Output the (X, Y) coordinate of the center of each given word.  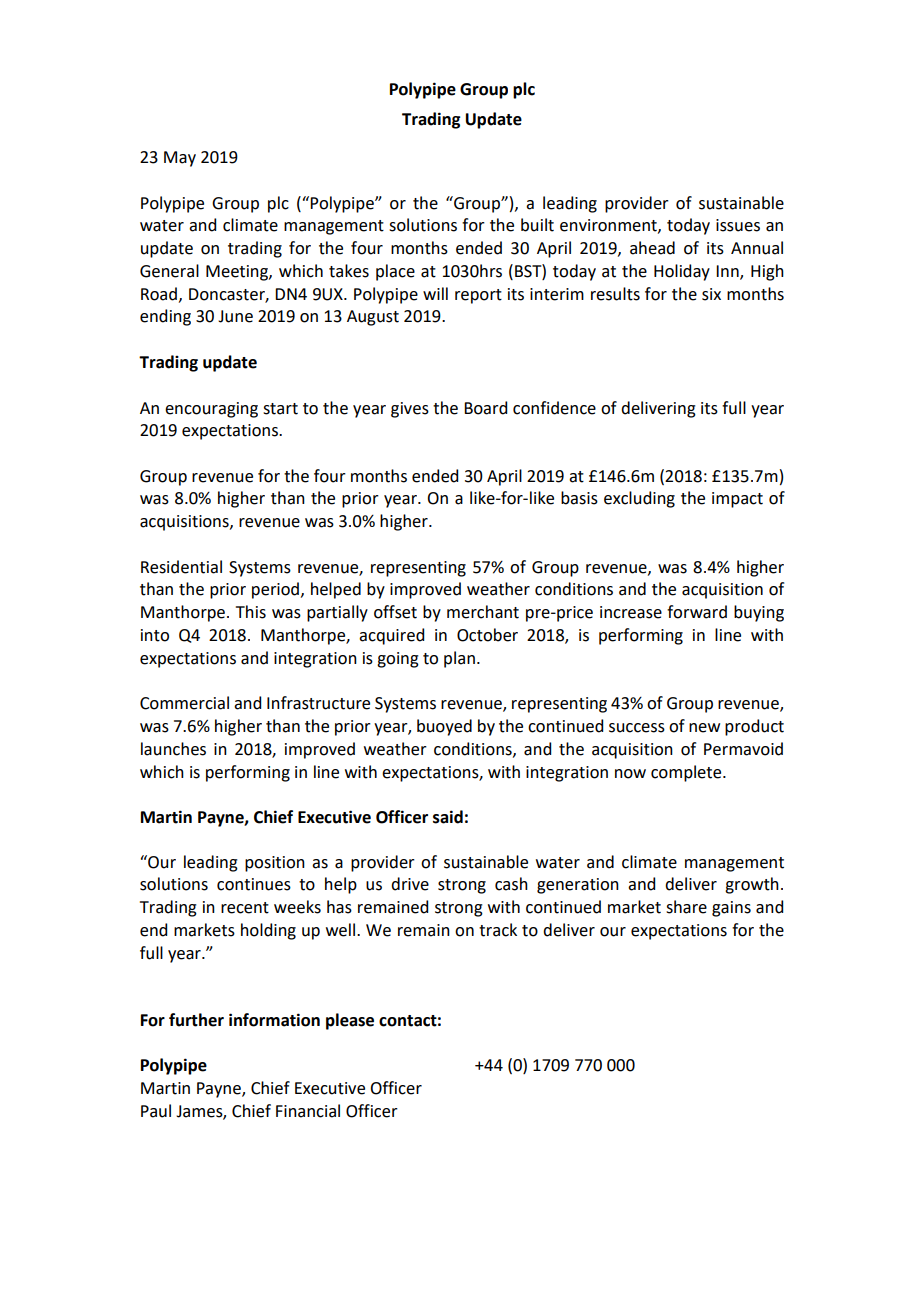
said (448, 817)
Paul (156, 1111)
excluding (639, 499)
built (537, 225)
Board (485, 408)
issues (738, 225)
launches (173, 749)
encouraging (211, 410)
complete (687, 773)
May (180, 159)
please (350, 1021)
